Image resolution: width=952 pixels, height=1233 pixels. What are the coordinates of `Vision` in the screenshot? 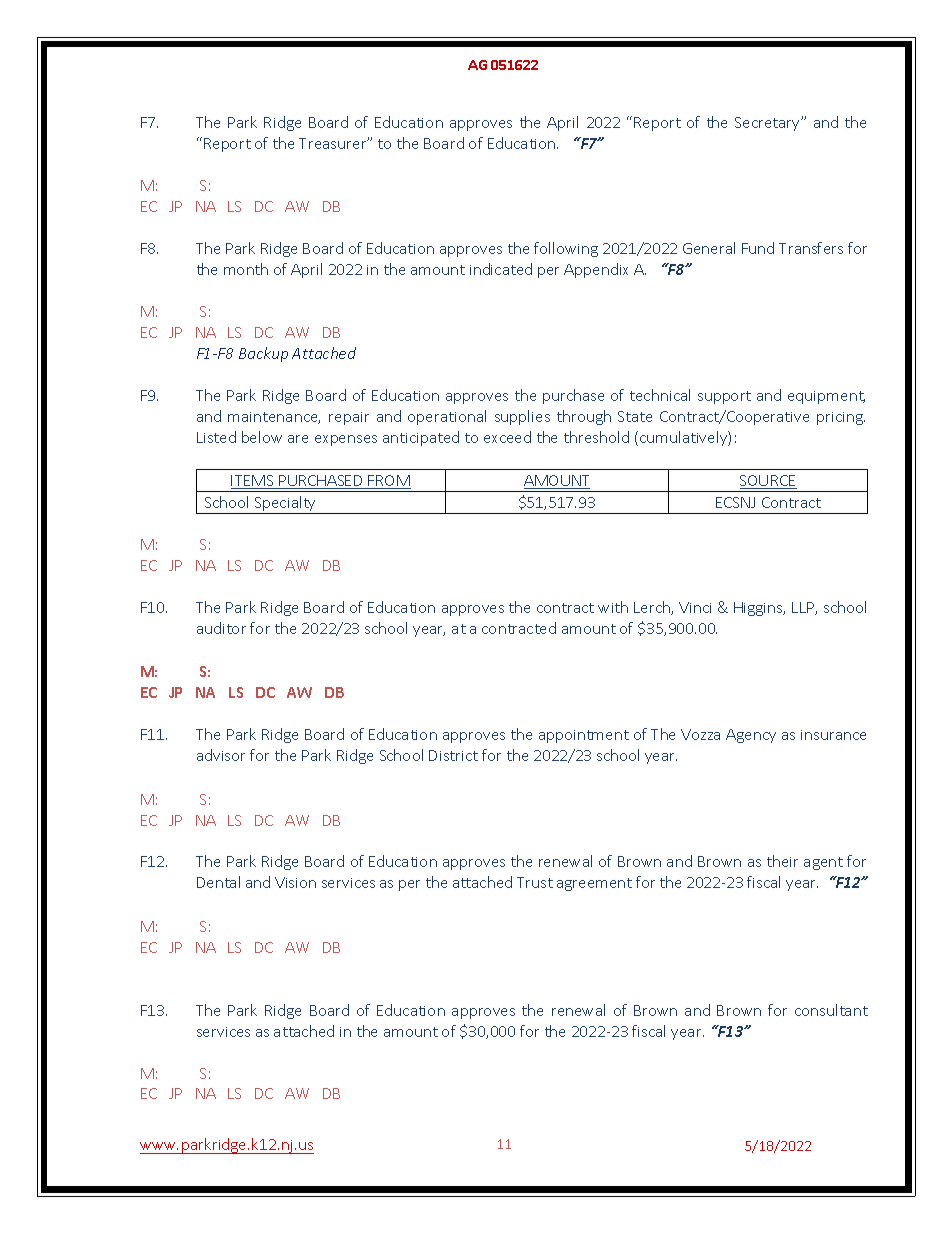 It's located at (295, 882).
